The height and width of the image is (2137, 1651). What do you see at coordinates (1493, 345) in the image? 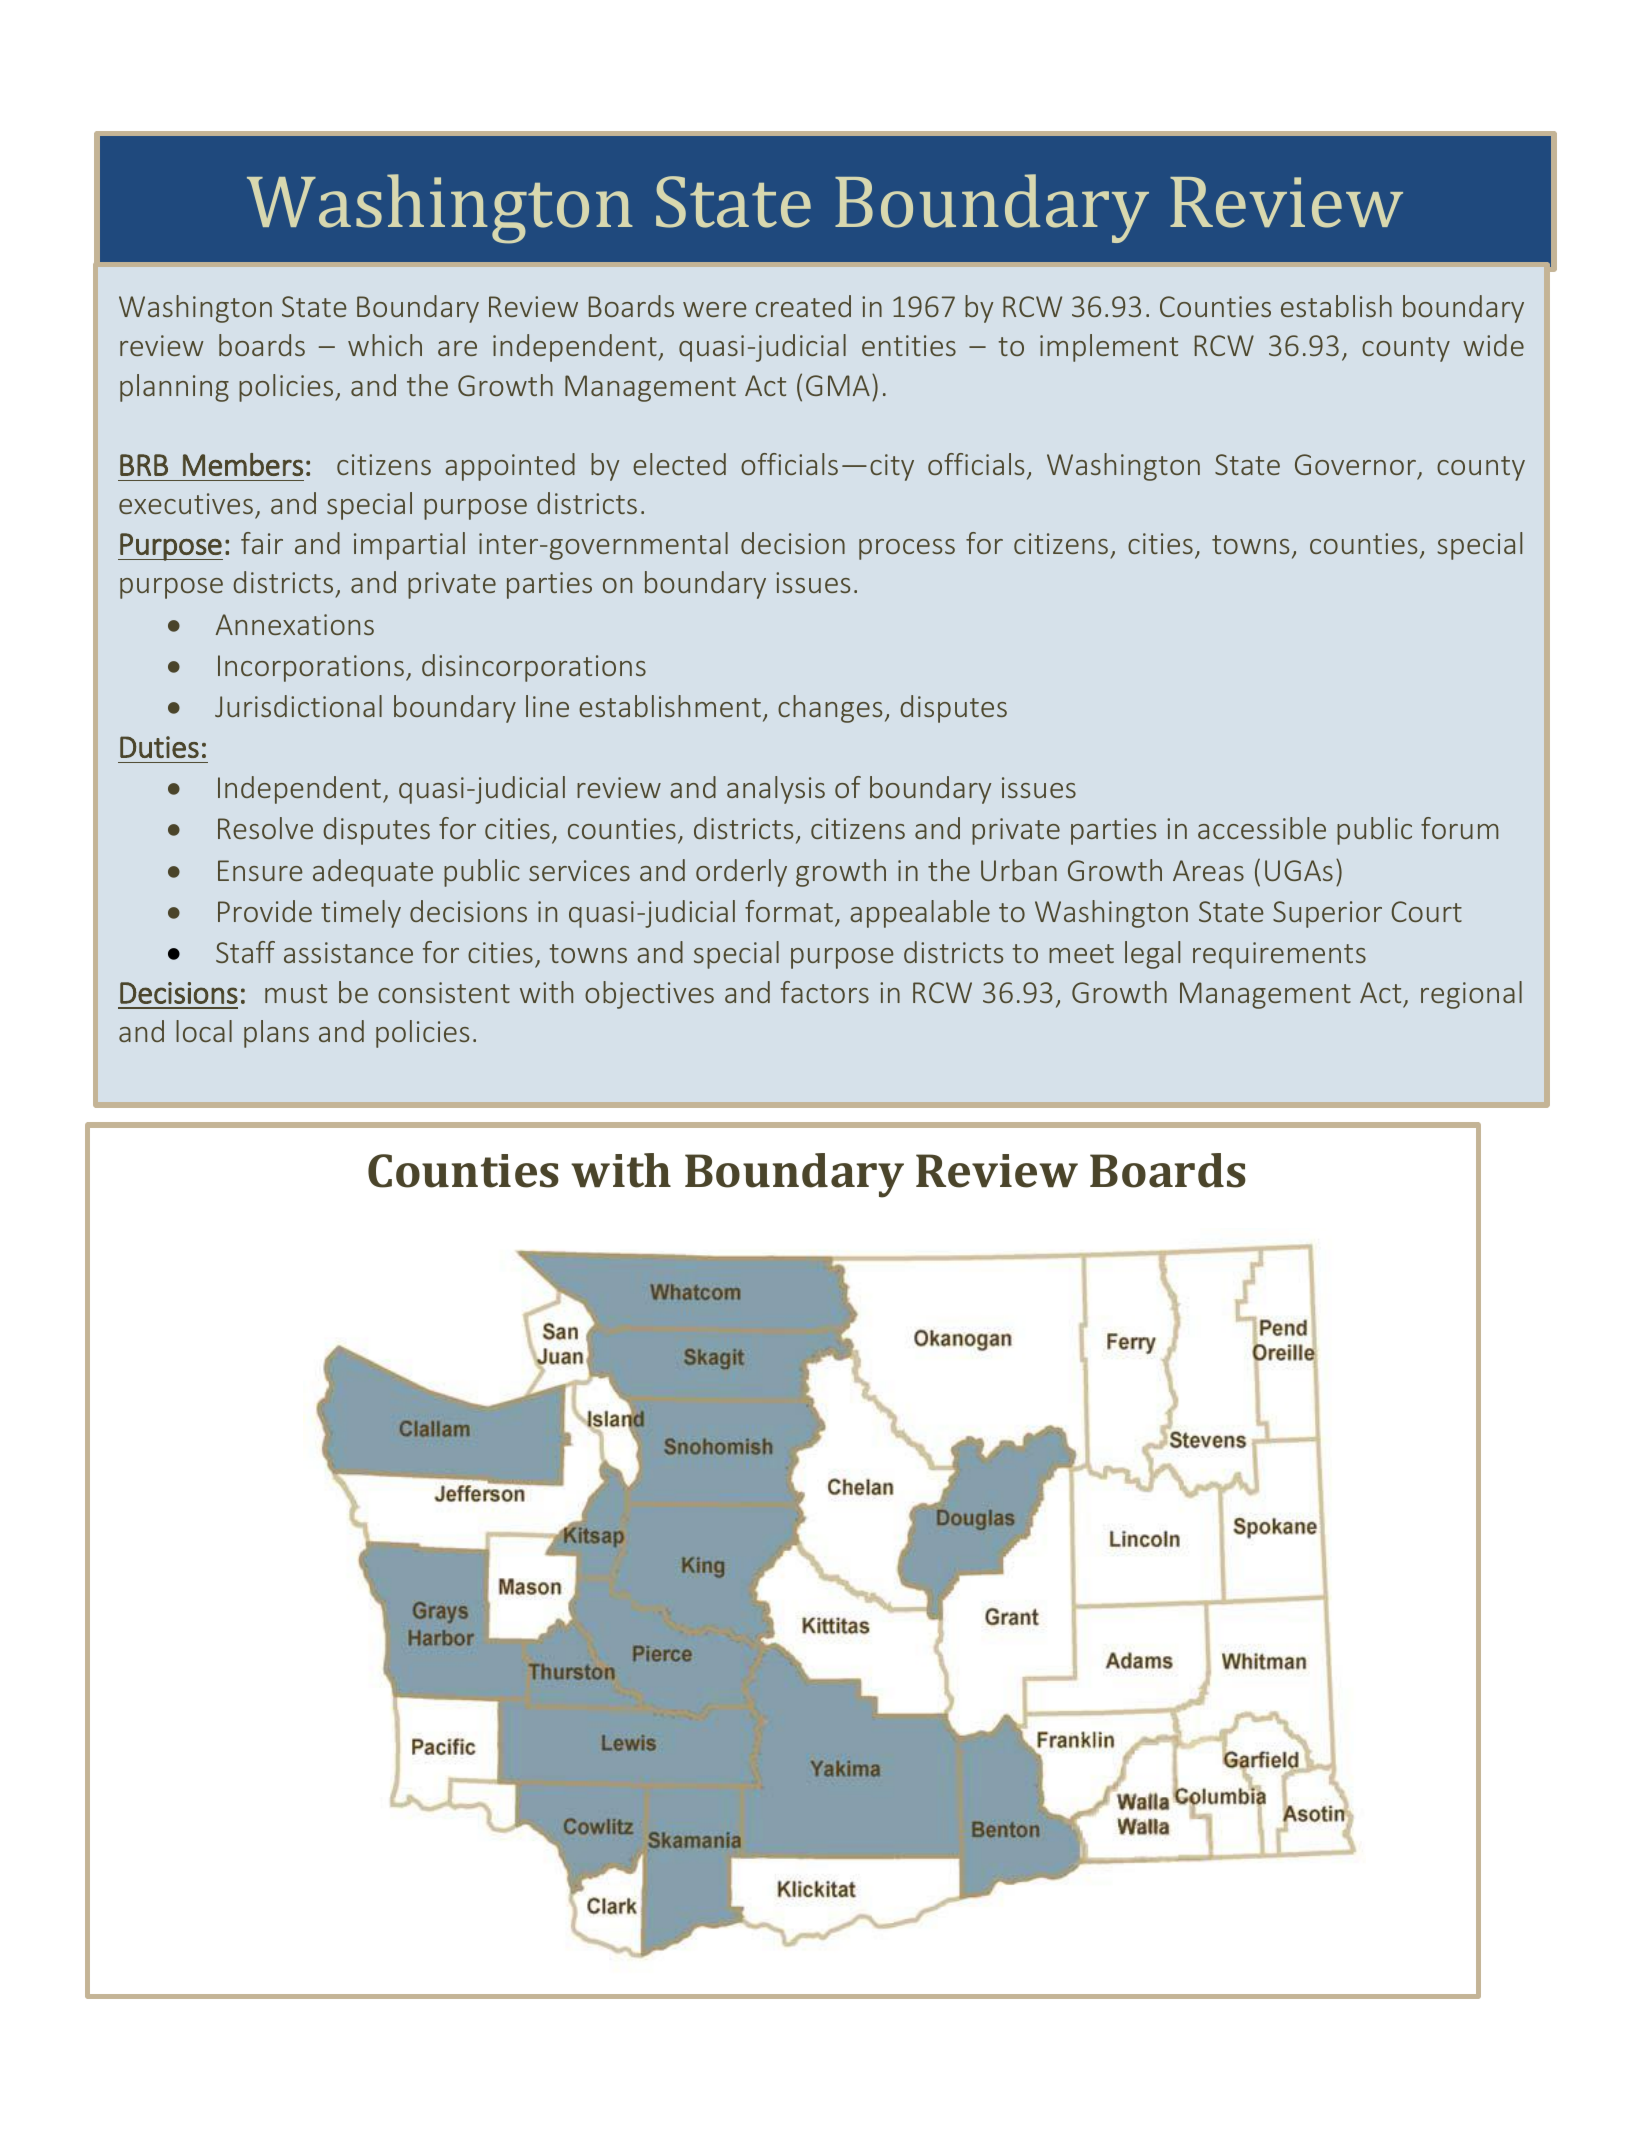
I see `wide` at bounding box center [1493, 345].
